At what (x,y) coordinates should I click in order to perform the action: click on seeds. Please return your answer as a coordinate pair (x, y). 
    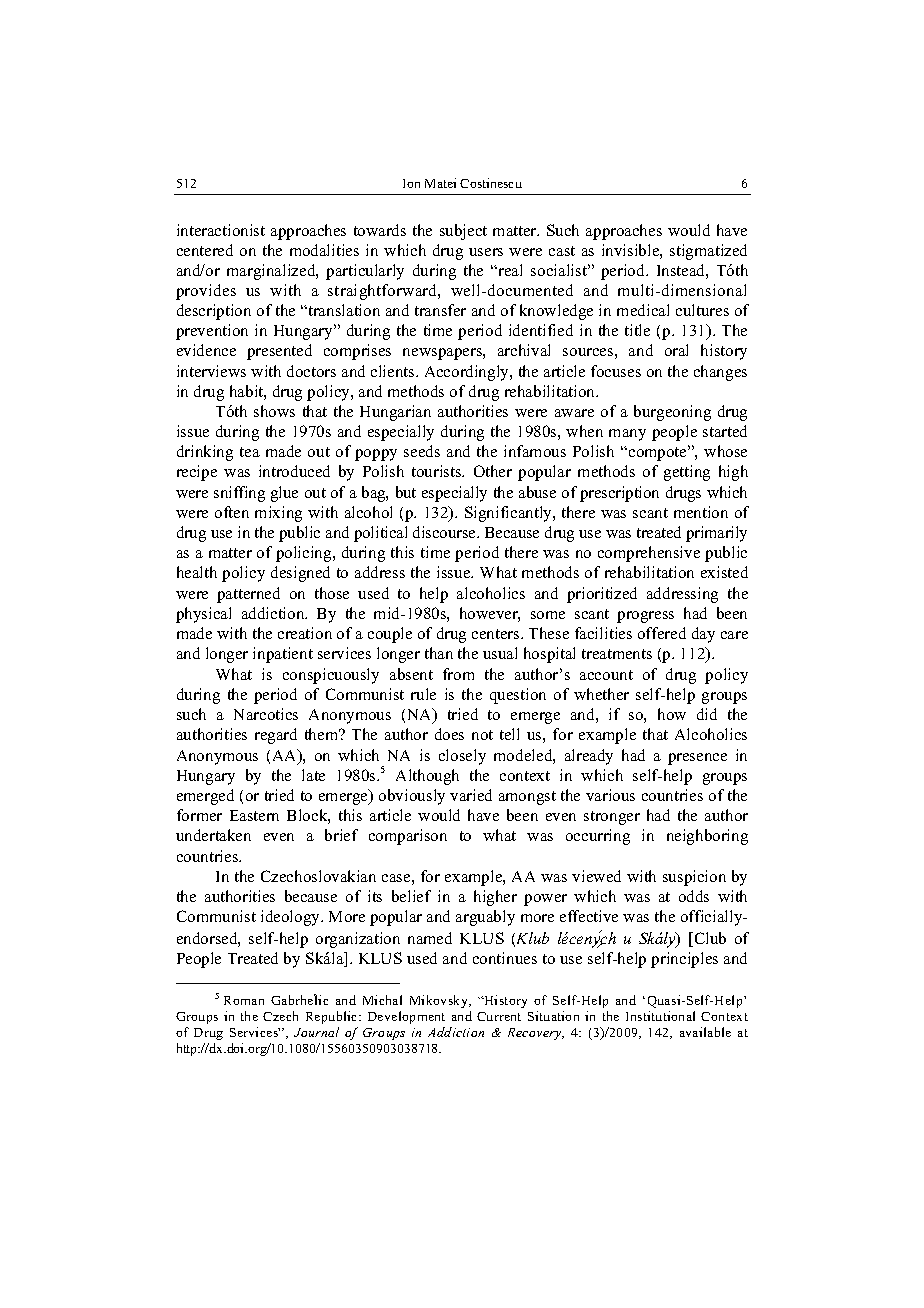
    Looking at the image, I should click on (422, 451).
